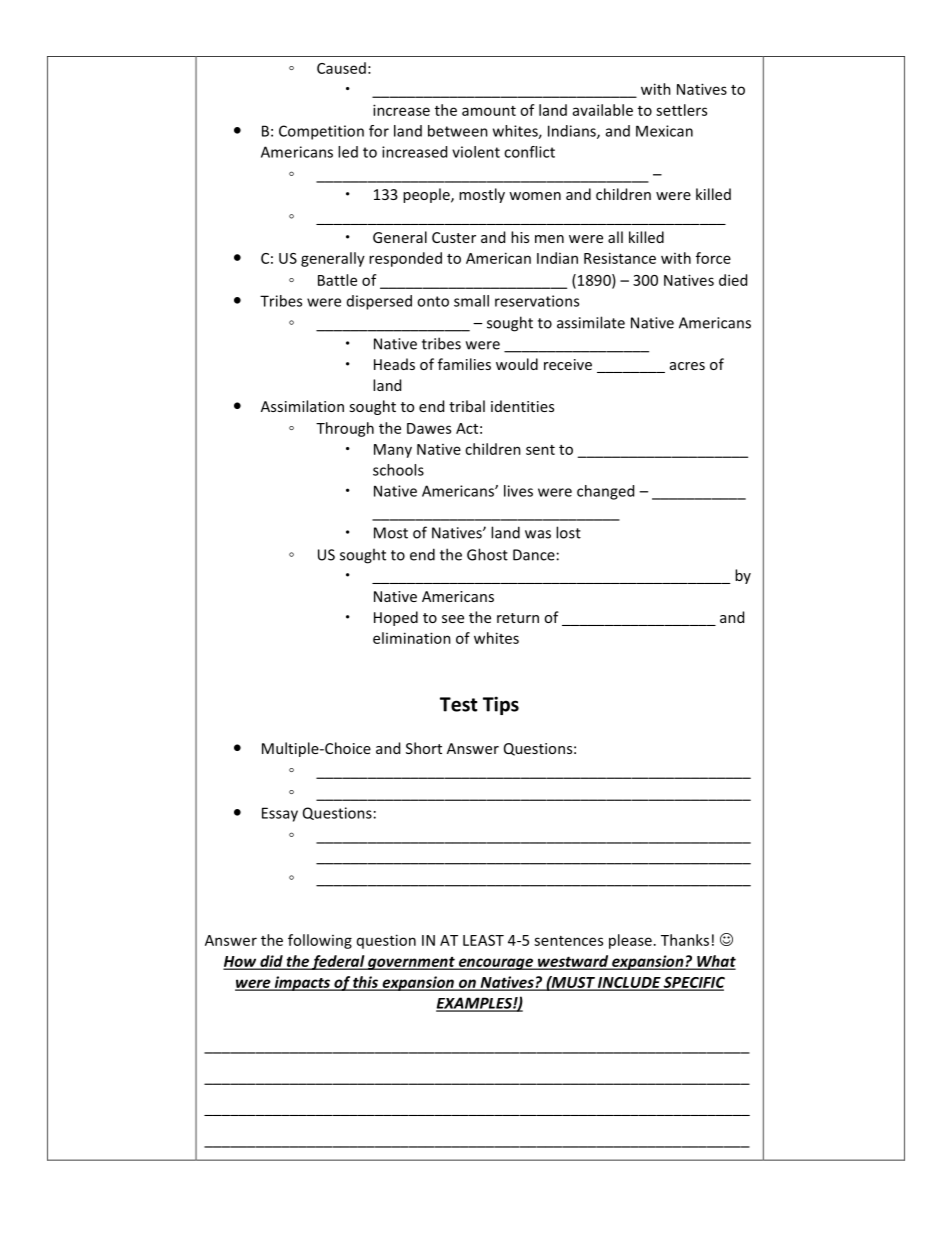  I want to click on encourage, so click(496, 964).
